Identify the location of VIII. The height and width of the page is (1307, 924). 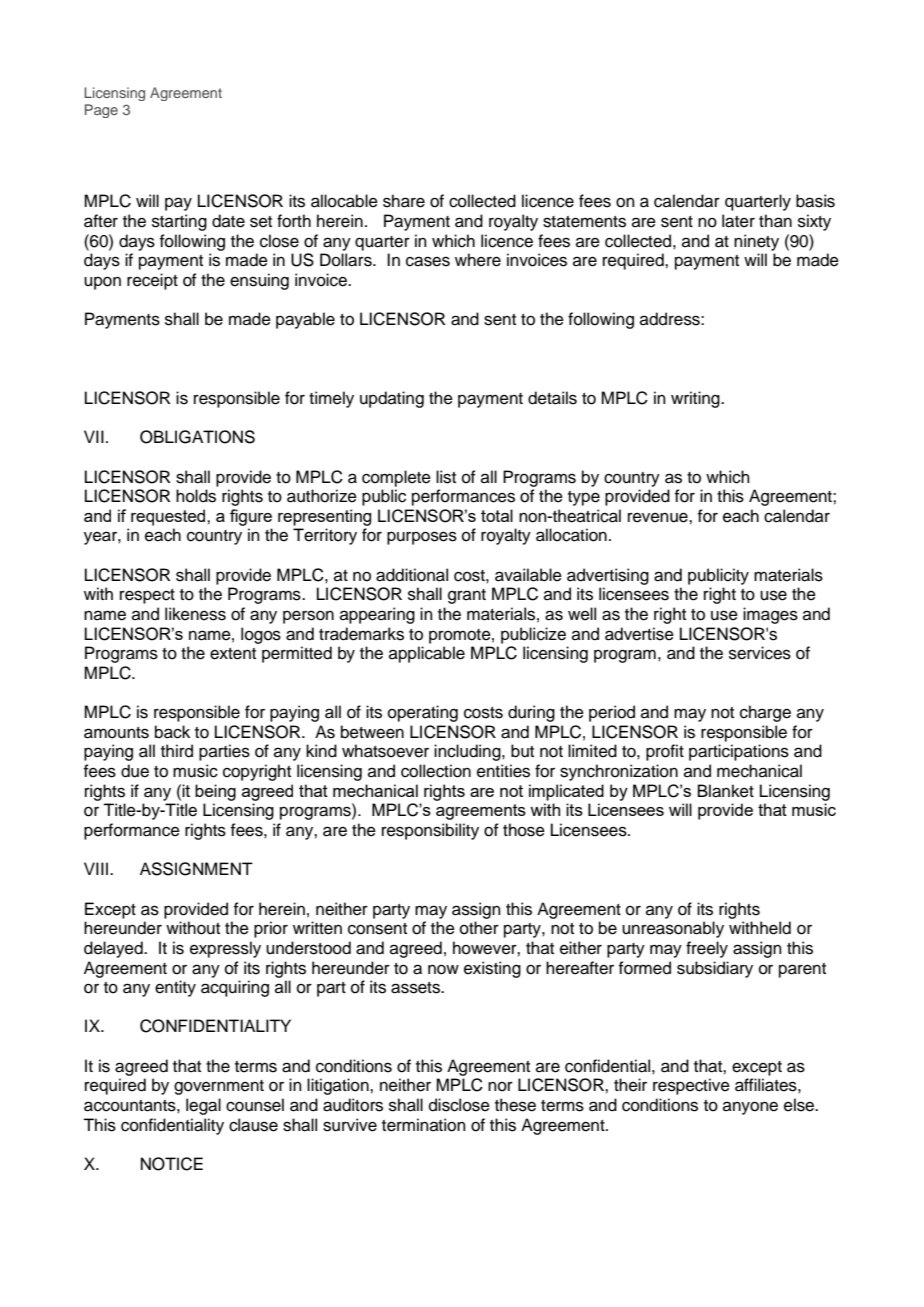
(97, 868).
